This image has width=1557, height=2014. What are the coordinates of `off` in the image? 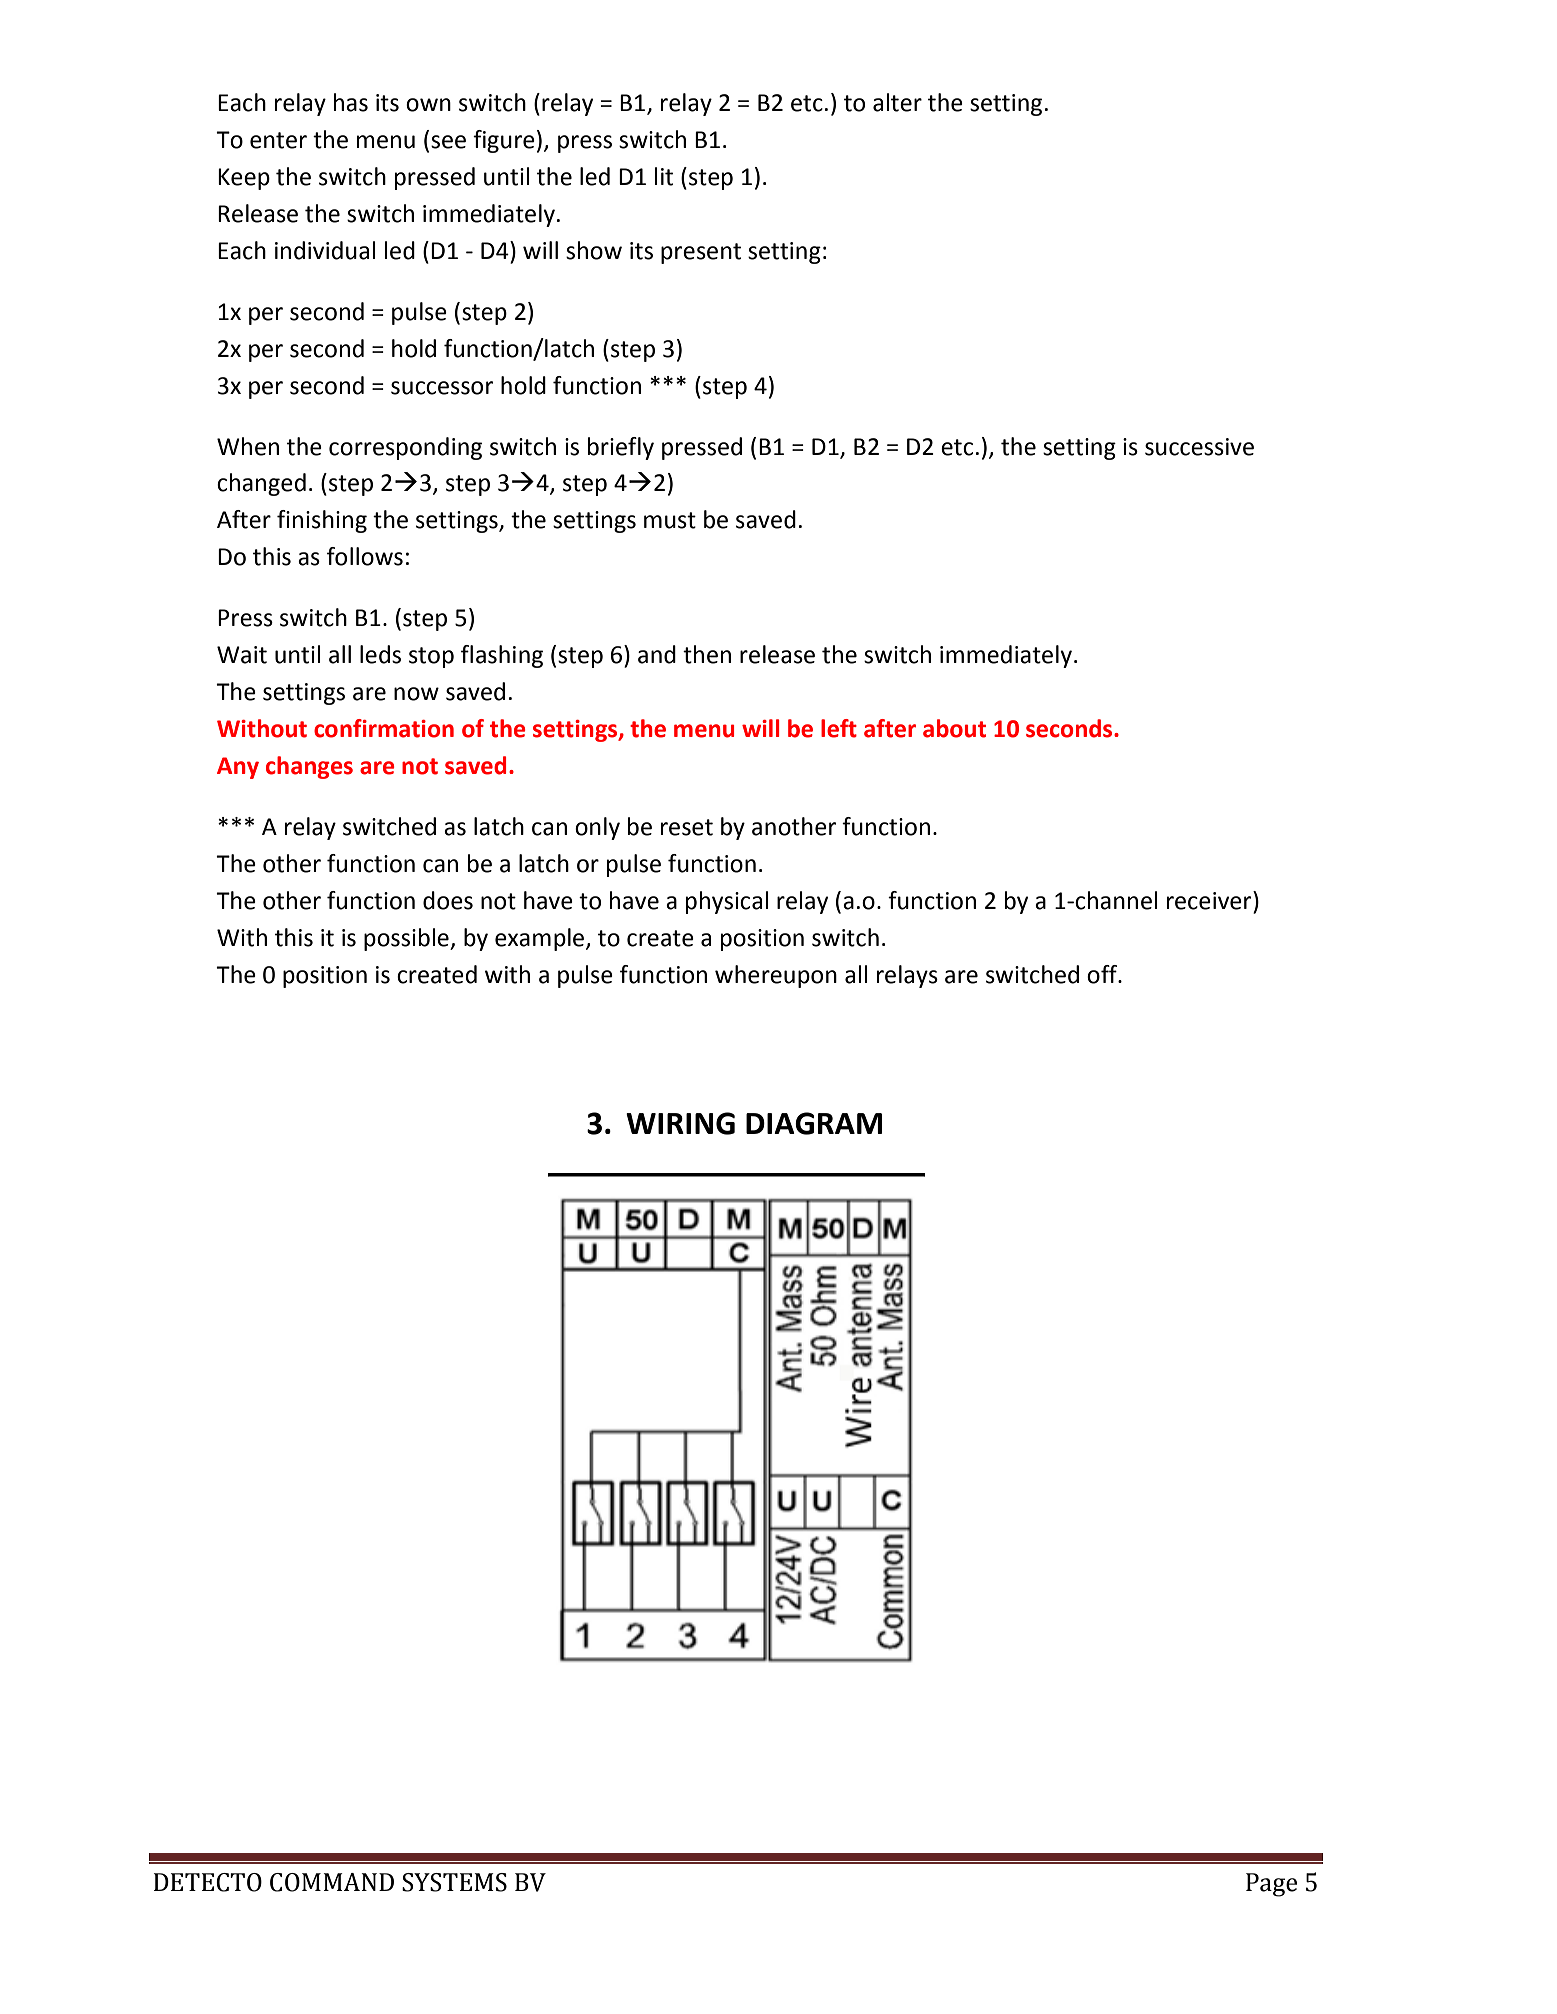 It's located at (1103, 974).
